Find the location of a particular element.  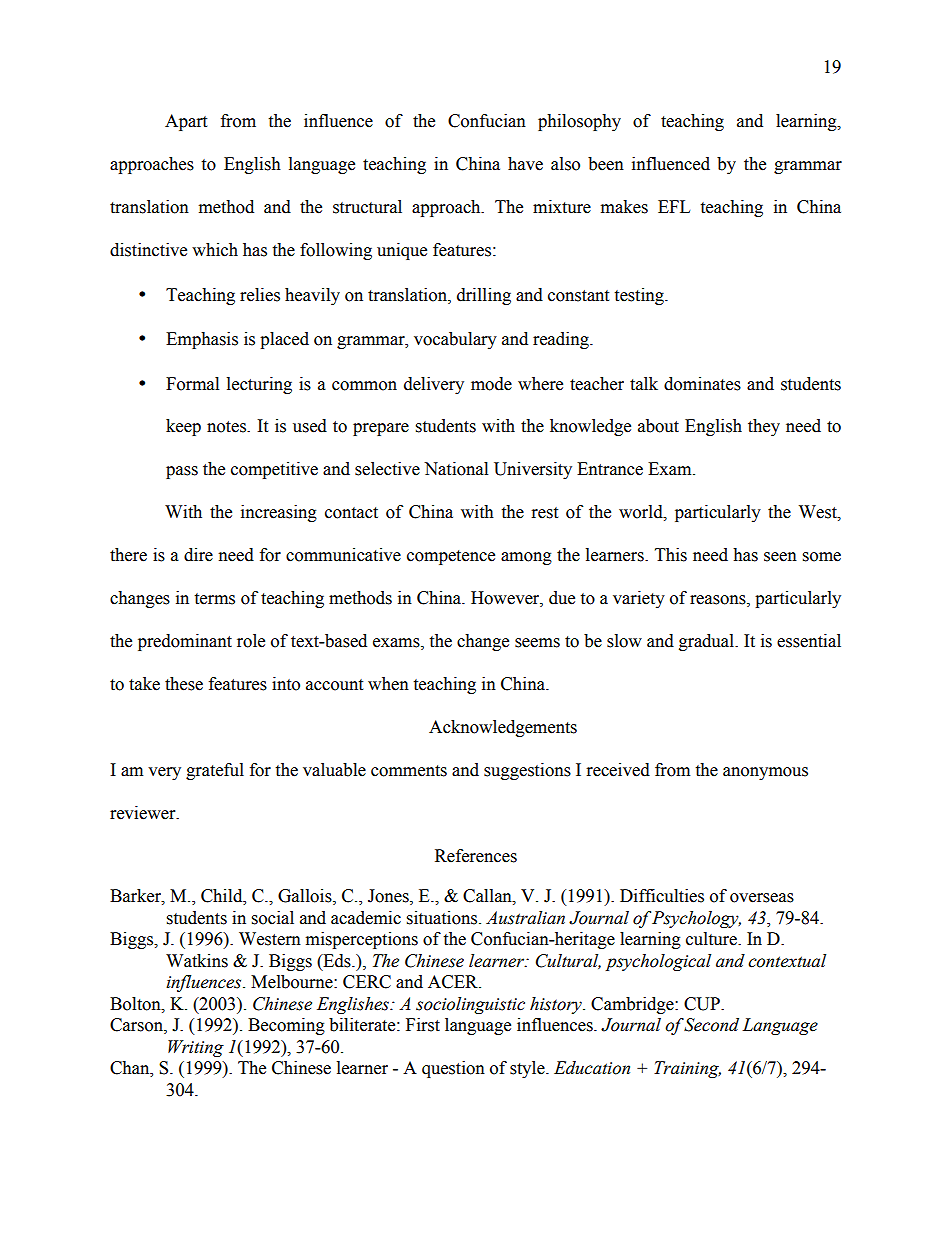

Apart is located at coordinates (186, 122).
